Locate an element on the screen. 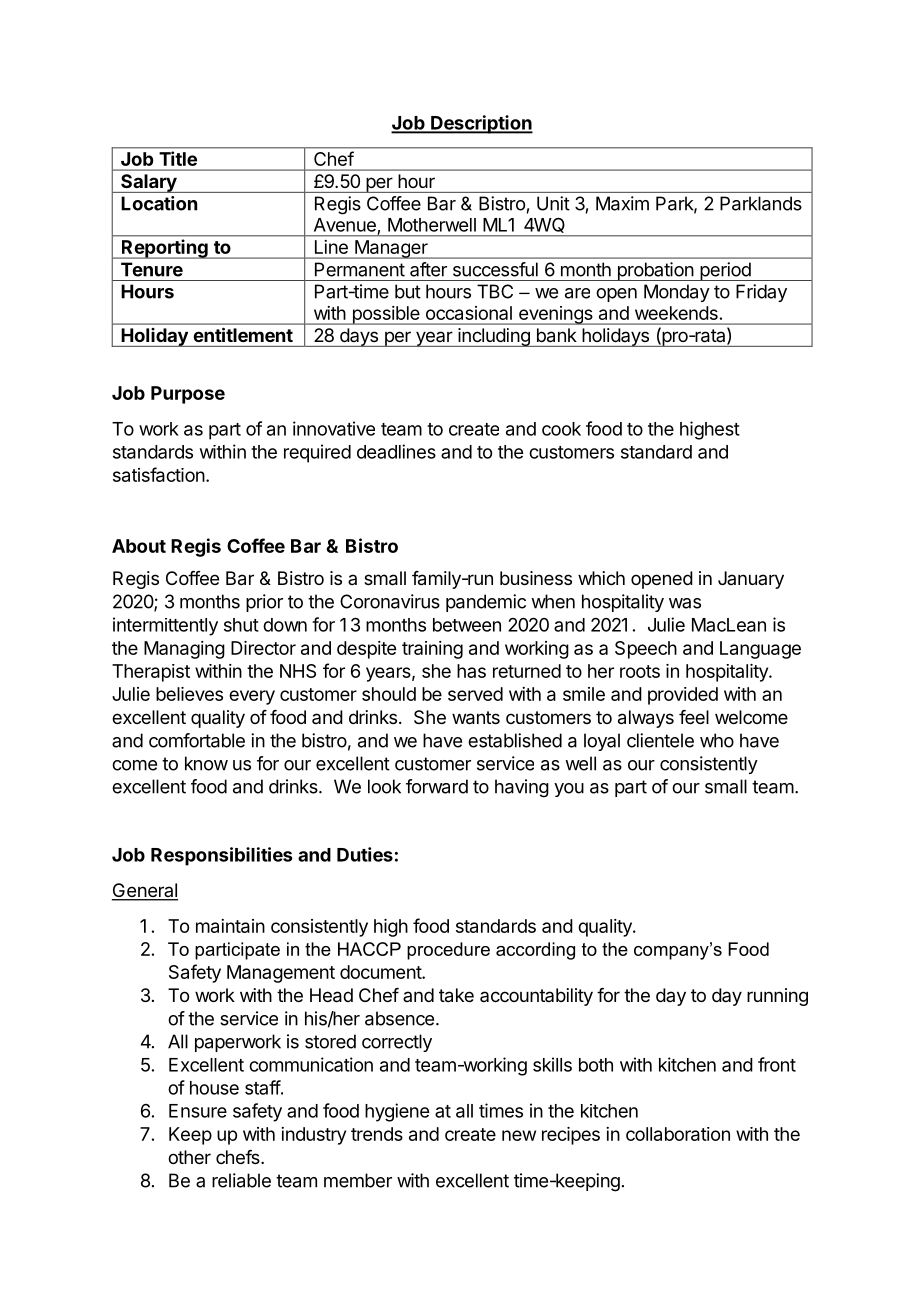 The width and height of the screenshot is (924, 1308). cook is located at coordinates (561, 429).
